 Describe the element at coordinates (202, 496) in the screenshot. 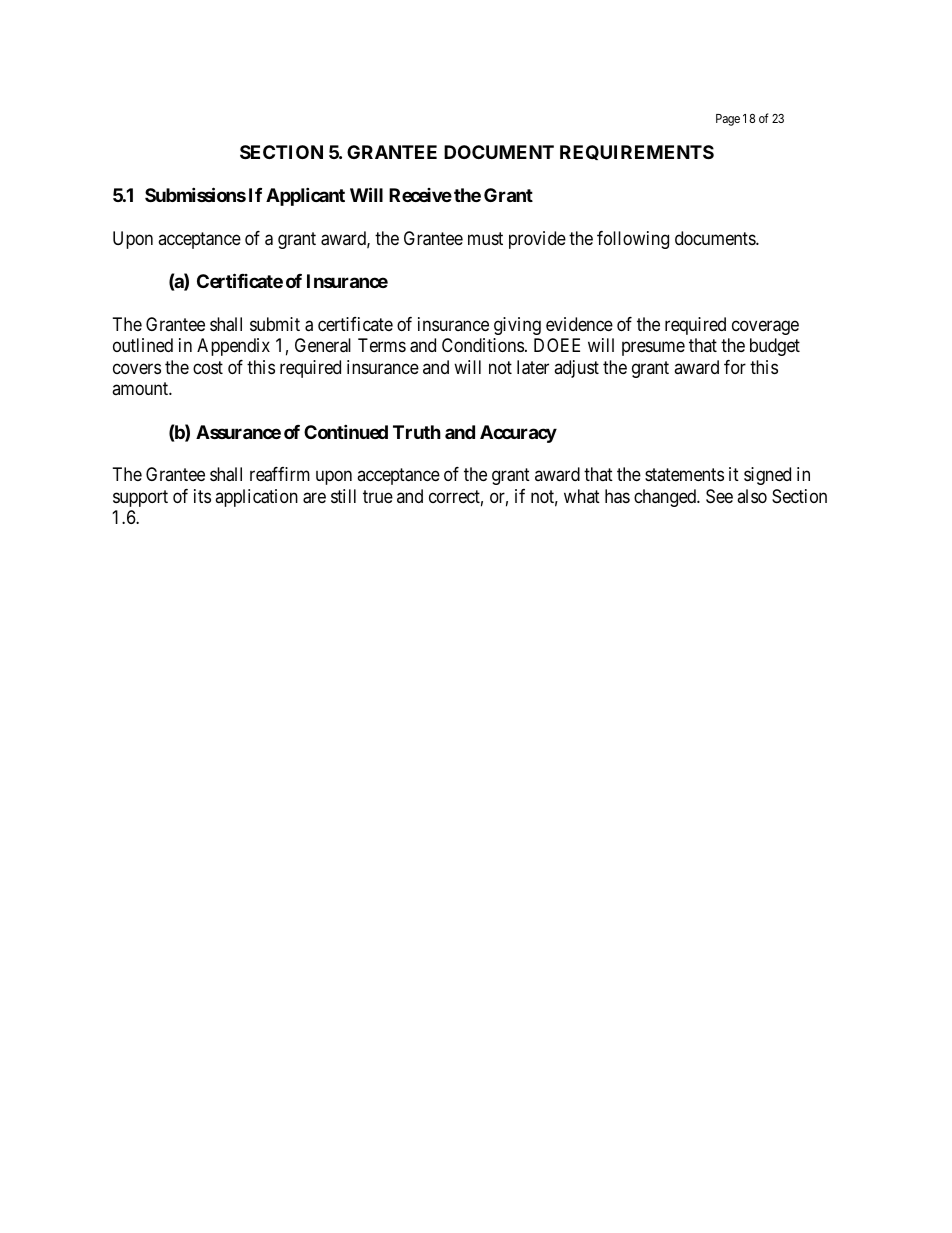

I see `its` at that location.
